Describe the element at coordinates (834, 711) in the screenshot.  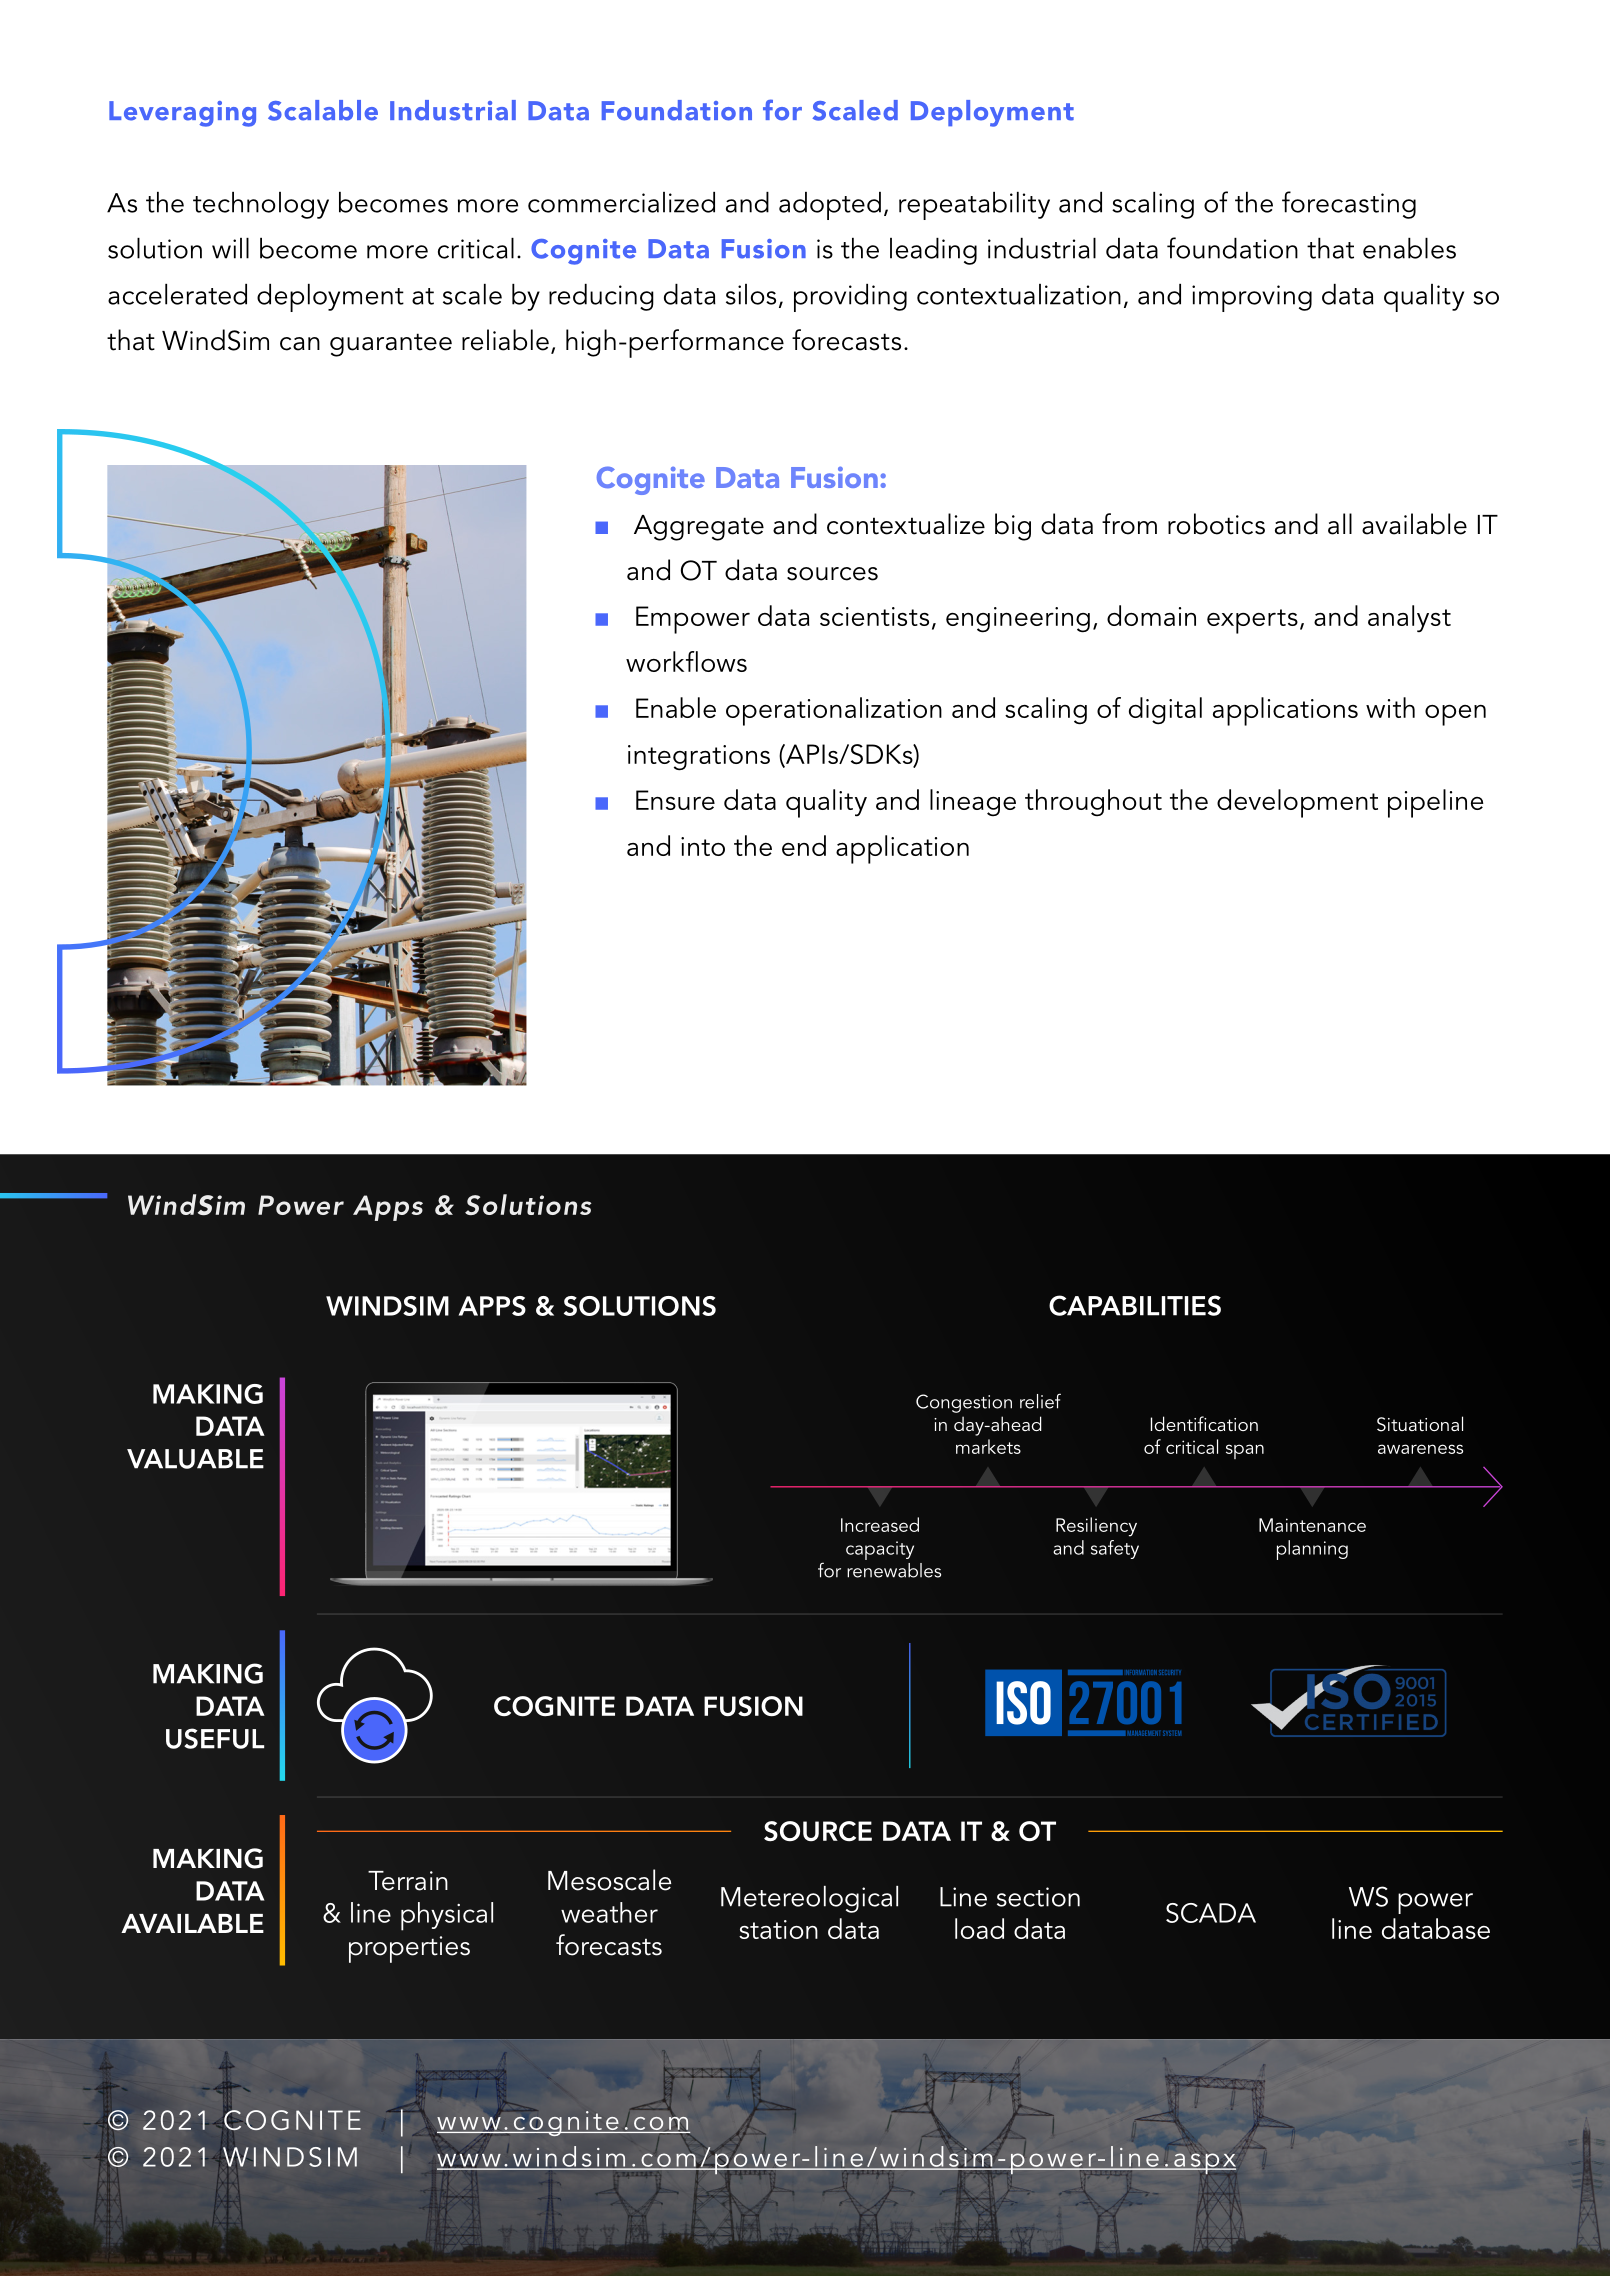
I see `operationalization` at that location.
